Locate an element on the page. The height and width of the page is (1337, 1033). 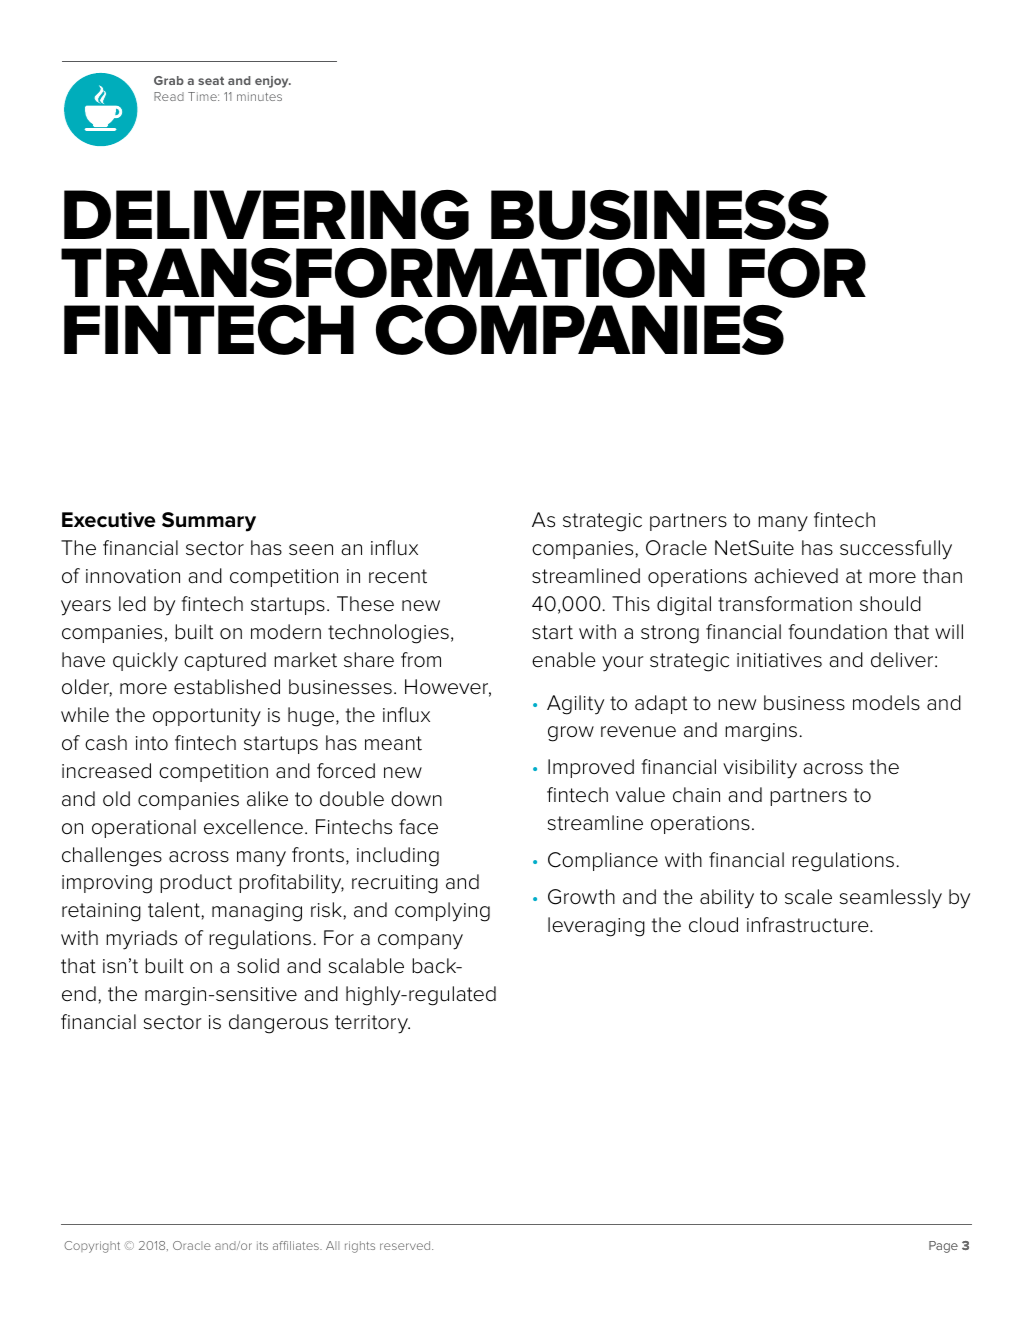
its is located at coordinates (262, 1245).
